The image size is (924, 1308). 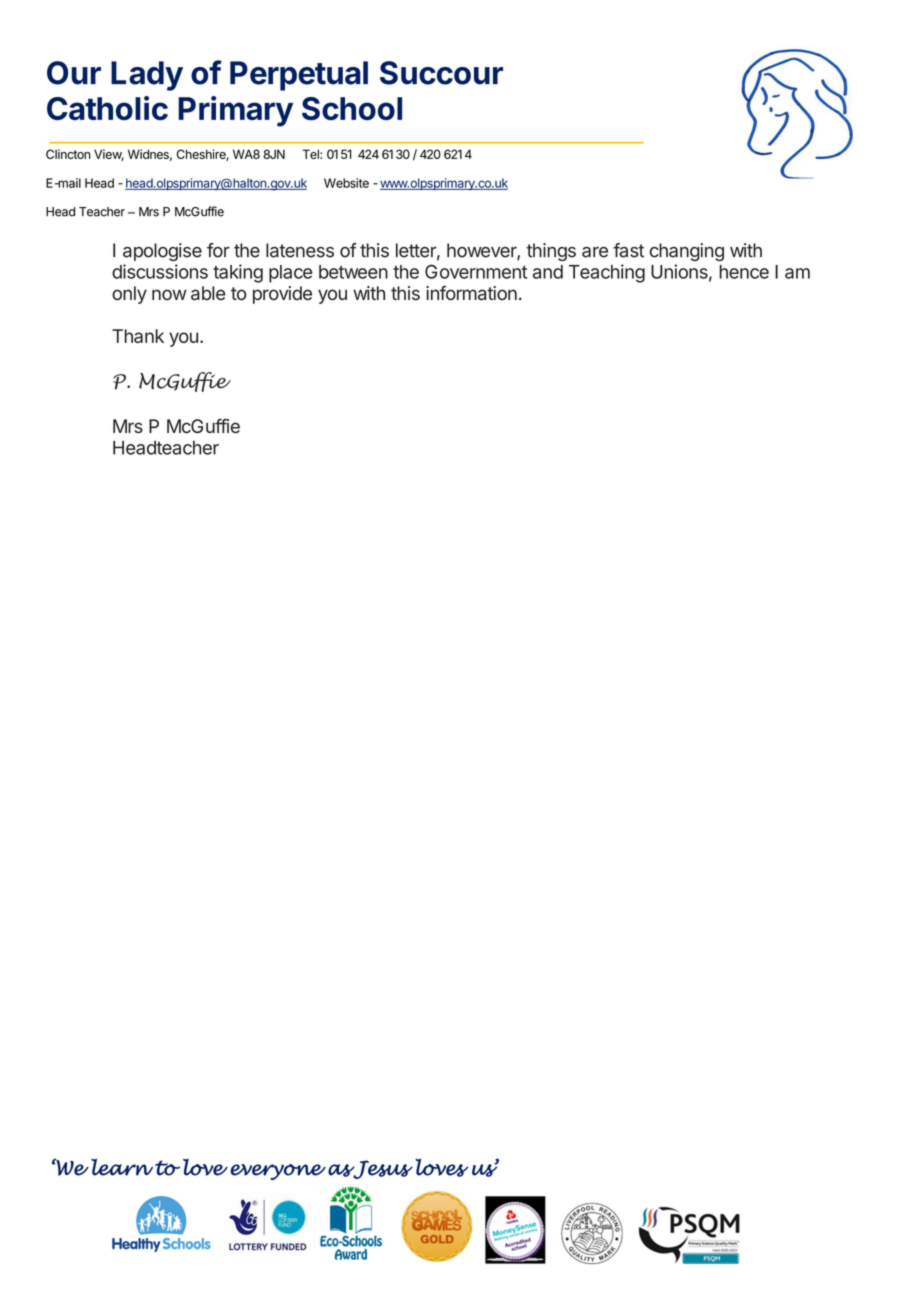 I want to click on changing, so click(x=687, y=252).
